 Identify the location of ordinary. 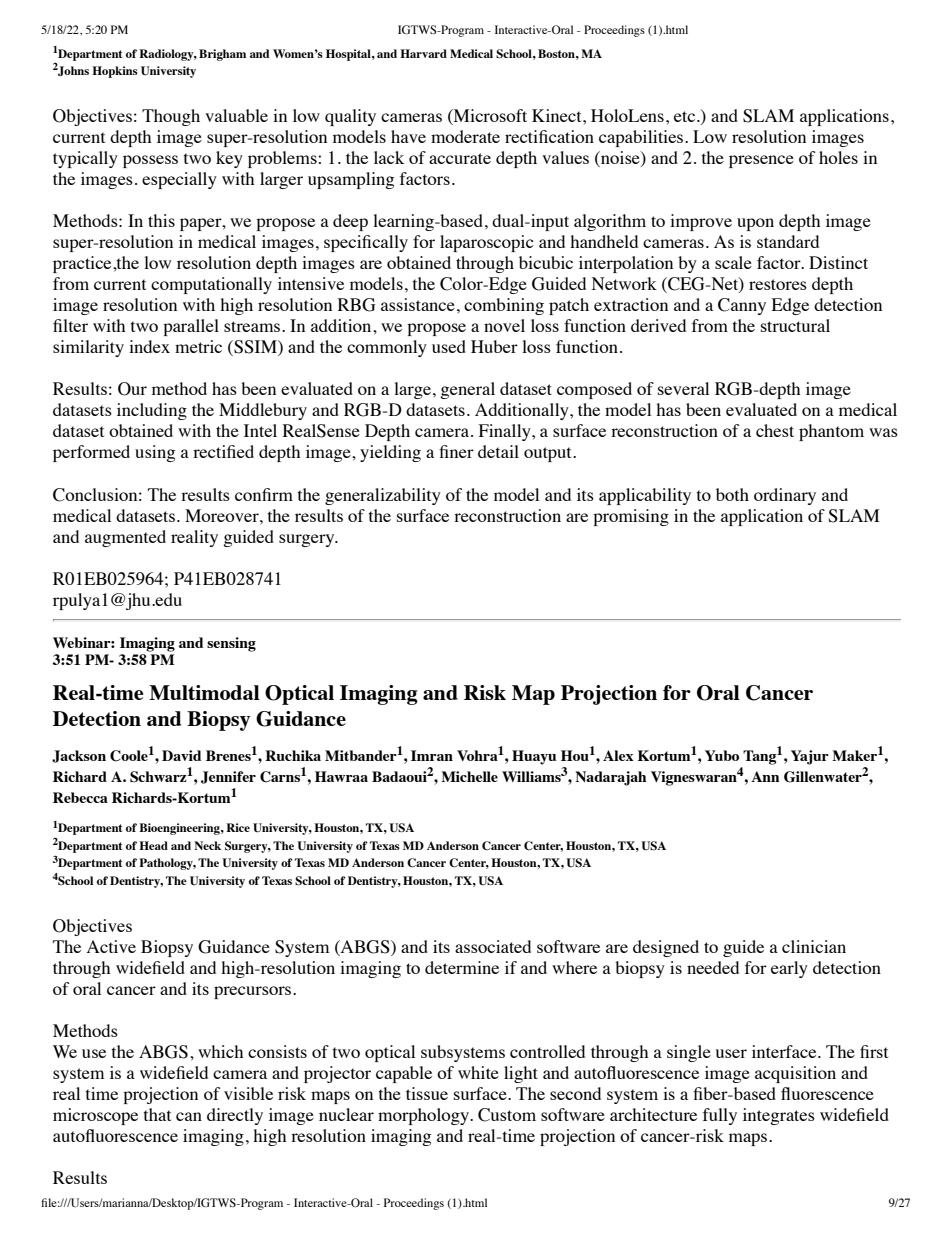
(785, 496).
